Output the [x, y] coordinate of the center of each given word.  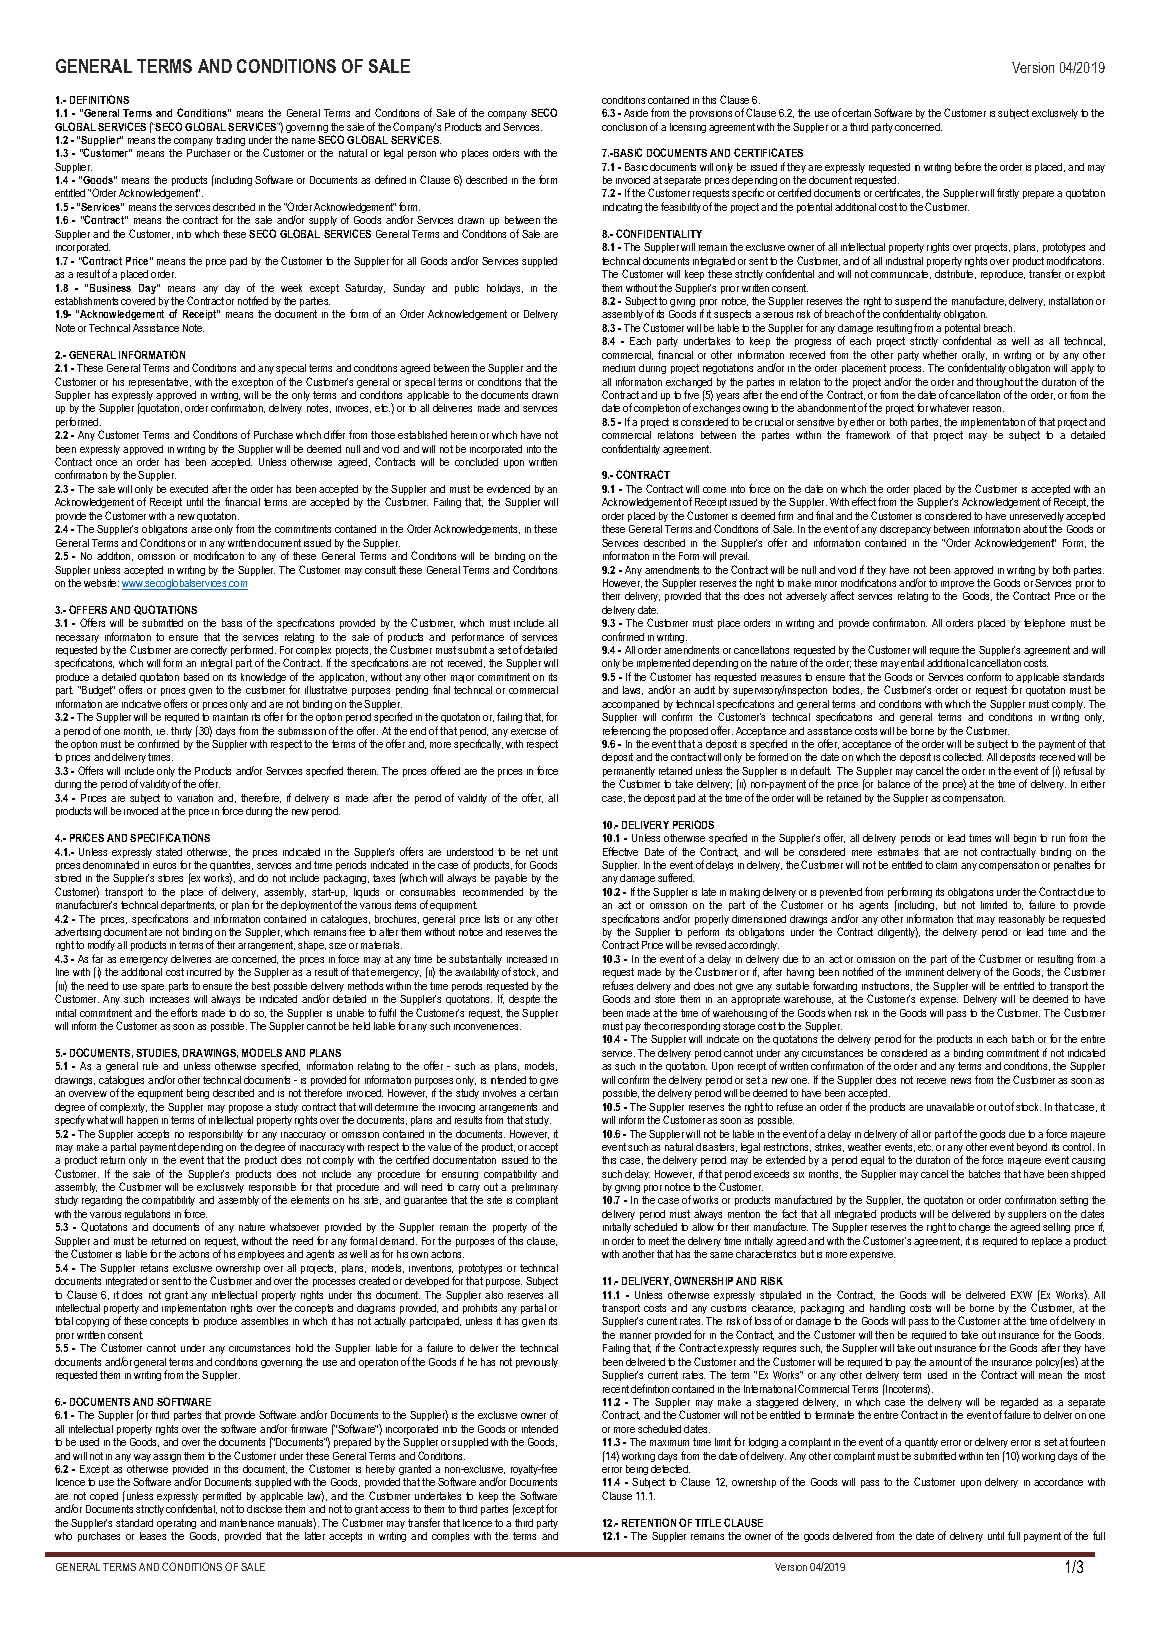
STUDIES [157, 1053]
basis [232, 623]
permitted [222, 1497]
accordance [1058, 1482]
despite [524, 1000]
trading [230, 141]
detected [670, 1469]
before [968, 166]
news [961, 1081]
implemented [663, 666]
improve [957, 585]
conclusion [624, 127]
